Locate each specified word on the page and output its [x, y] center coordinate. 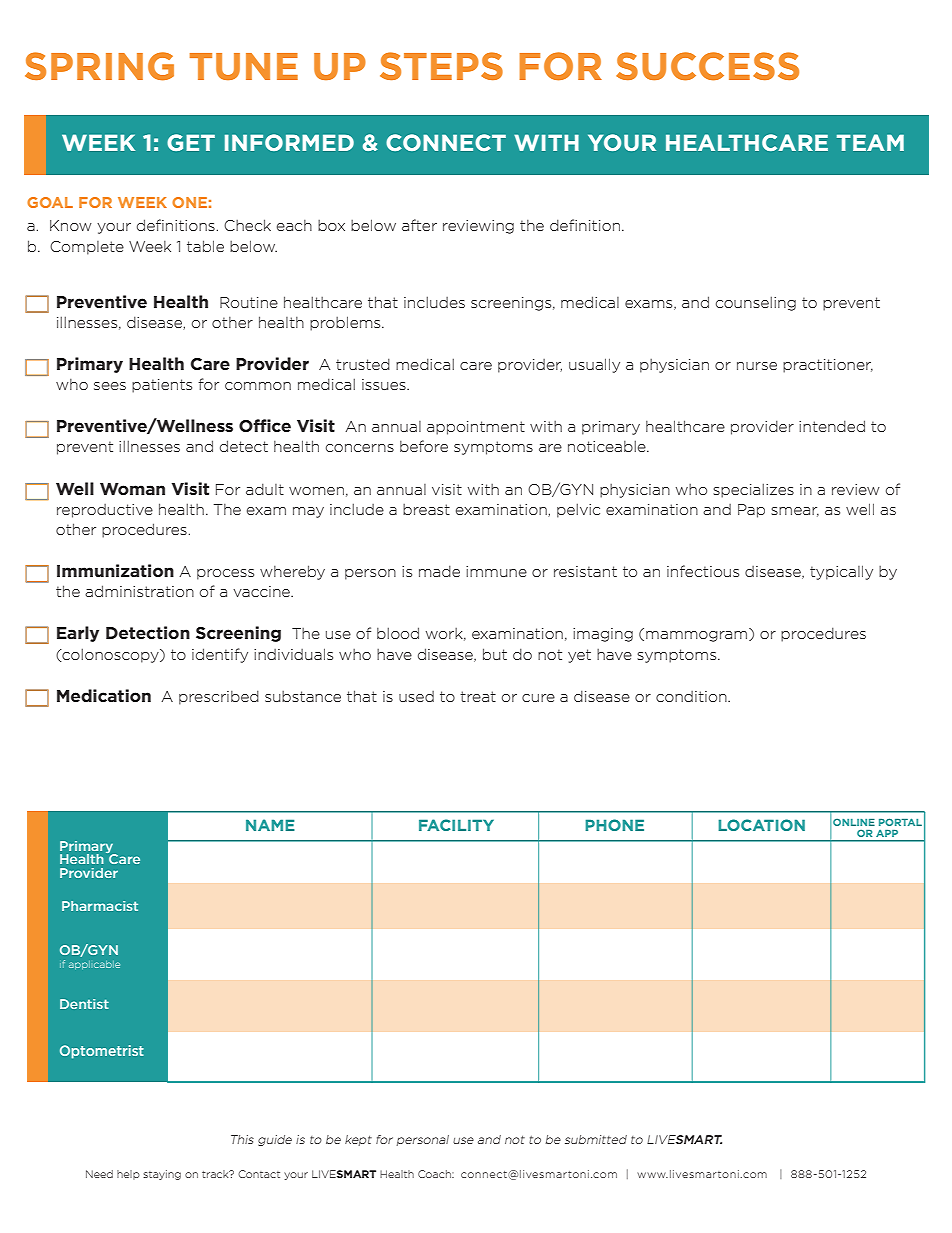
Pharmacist [100, 906]
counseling [756, 303]
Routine [249, 302]
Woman [132, 489]
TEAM [870, 142]
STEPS [441, 66]
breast [426, 509]
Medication [104, 695]
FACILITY [456, 825]
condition [692, 696]
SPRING [99, 66]
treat [478, 696]
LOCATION [761, 825]
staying [162, 1175]
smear [795, 512]
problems [346, 323]
